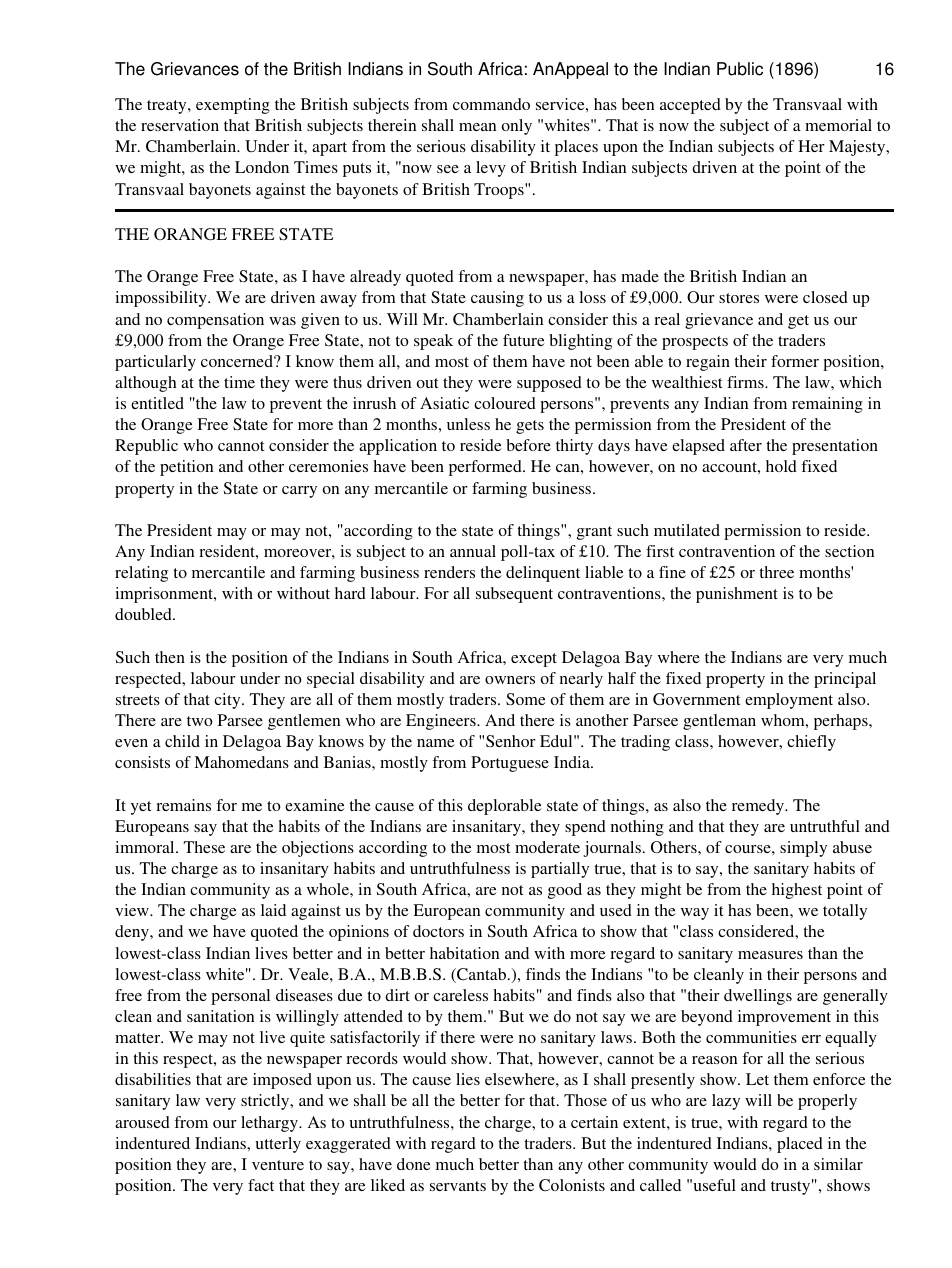 Image resolution: width=952 pixels, height=1268 pixels. What do you see at coordinates (746, 382) in the image?
I see `firms` at bounding box center [746, 382].
